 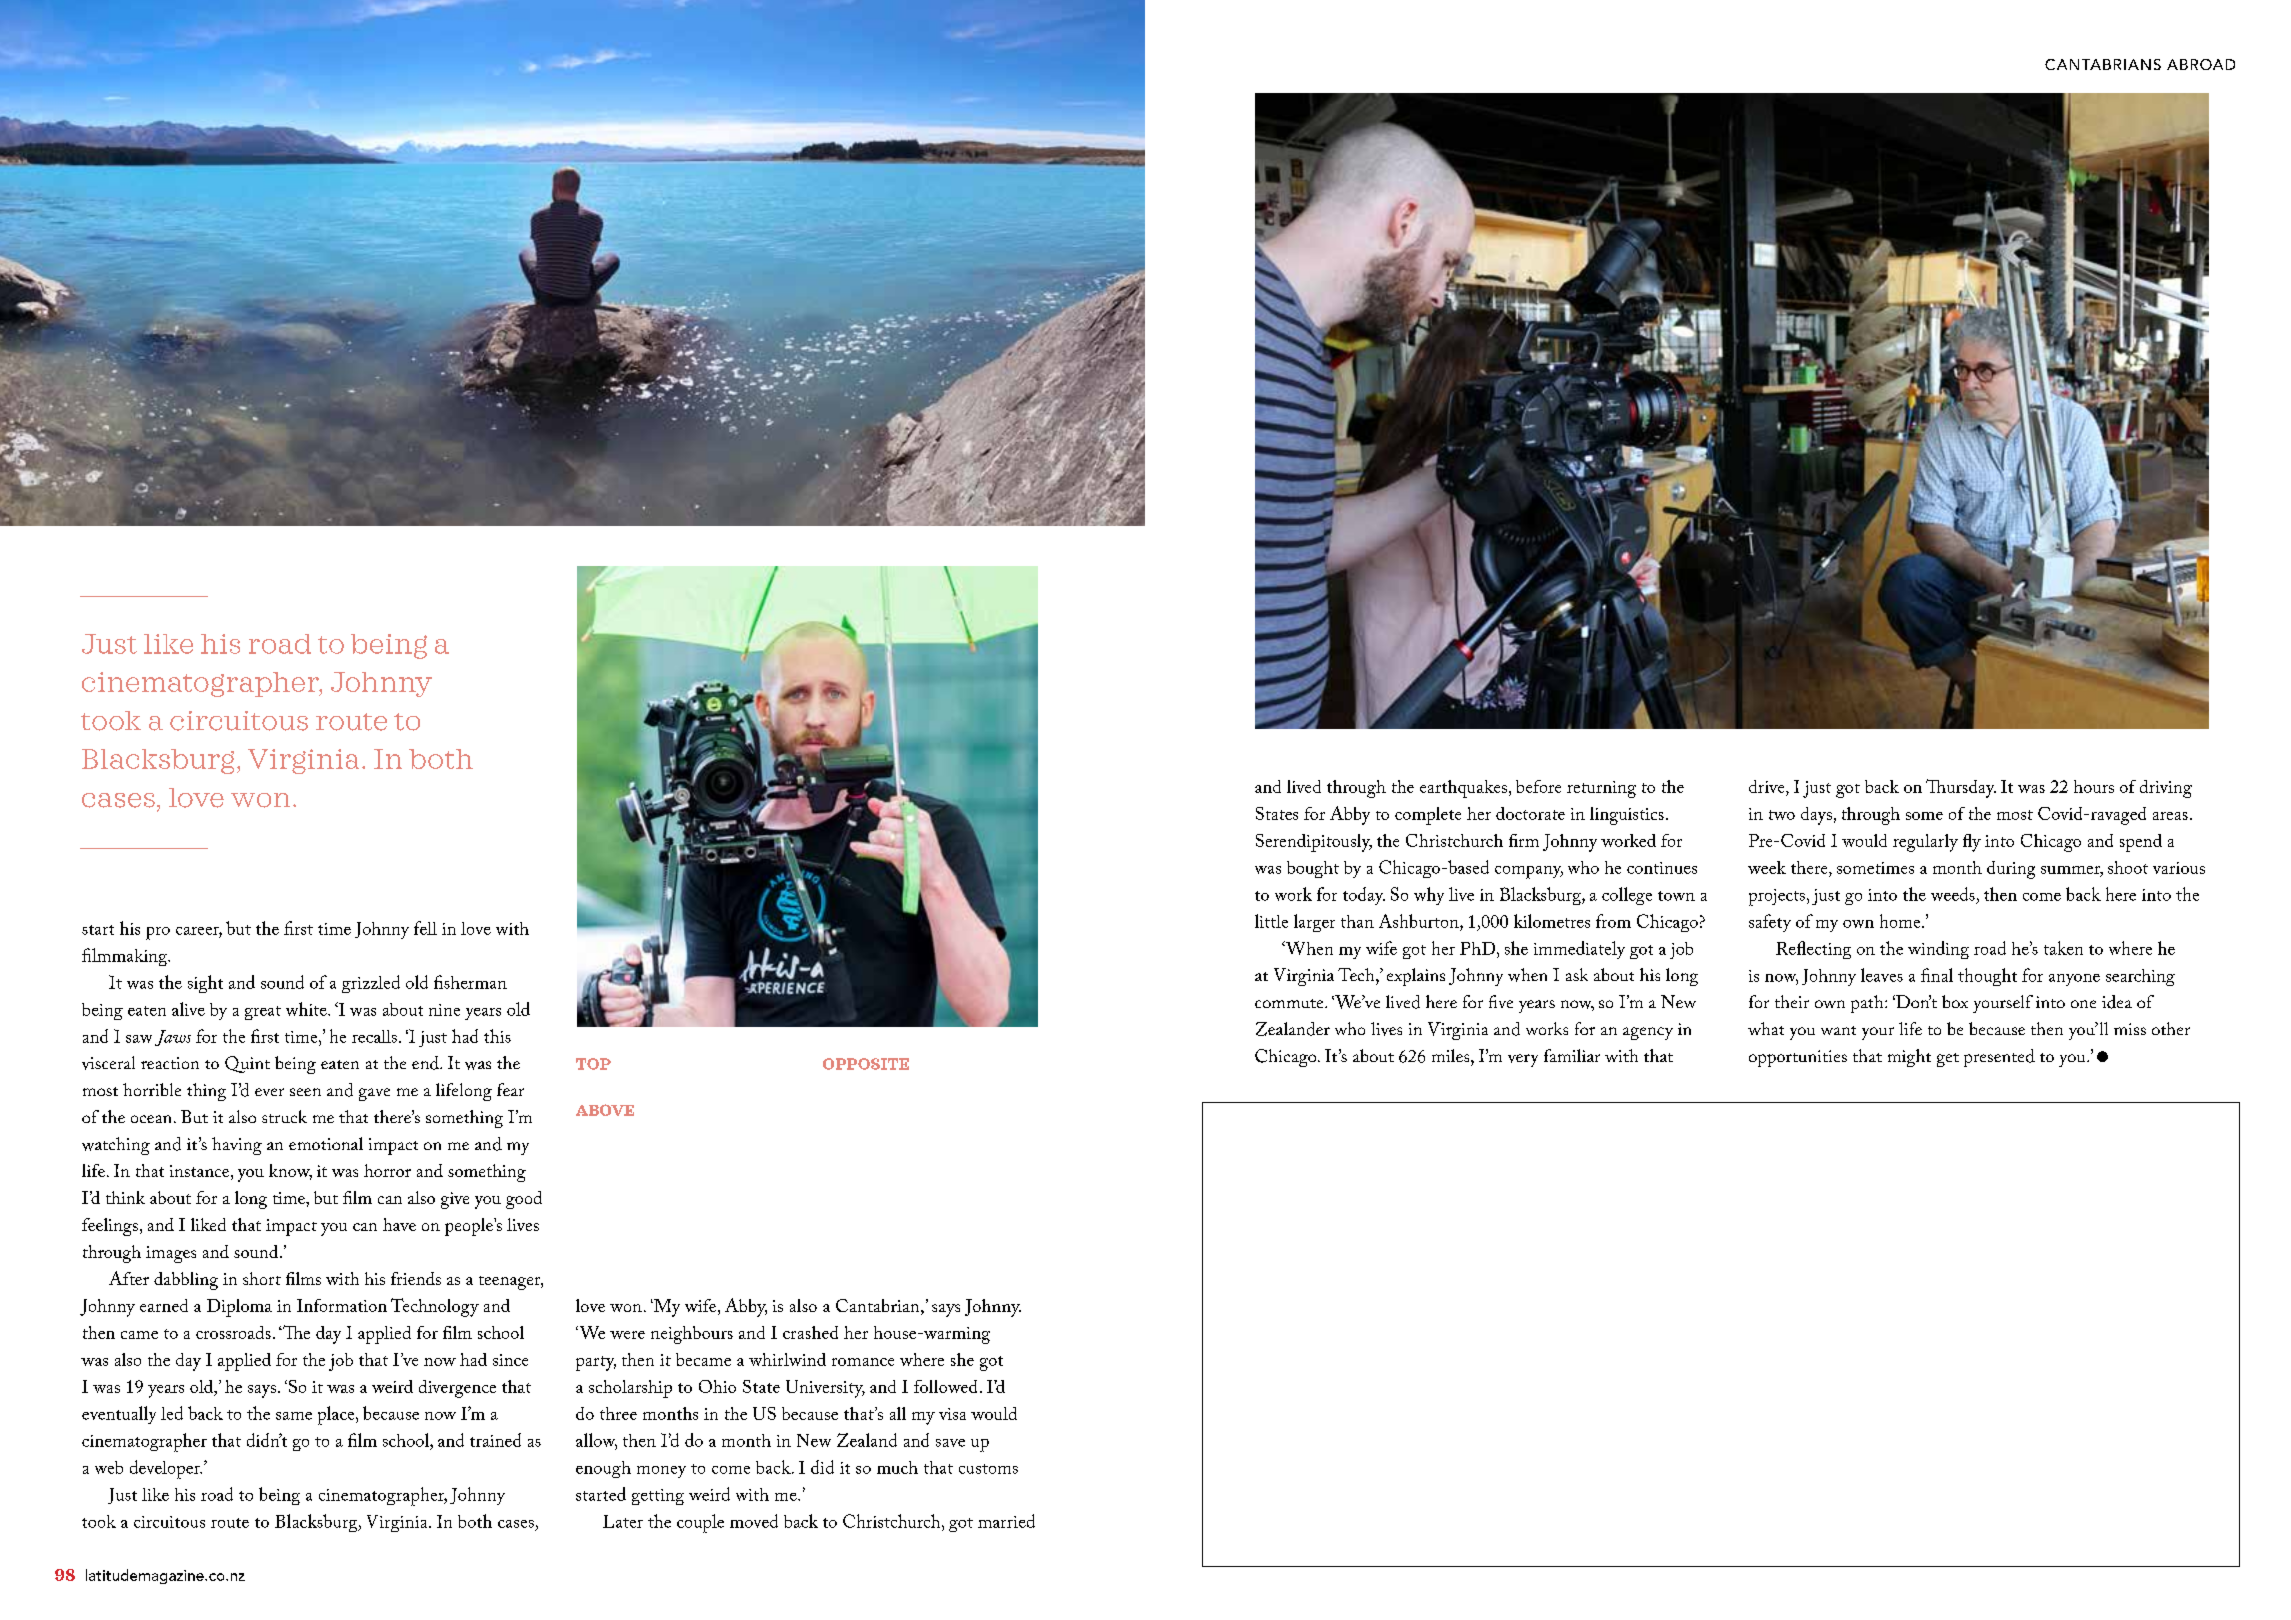 What do you see at coordinates (1961, 788) in the screenshot?
I see `Thursday` at bounding box center [1961, 788].
